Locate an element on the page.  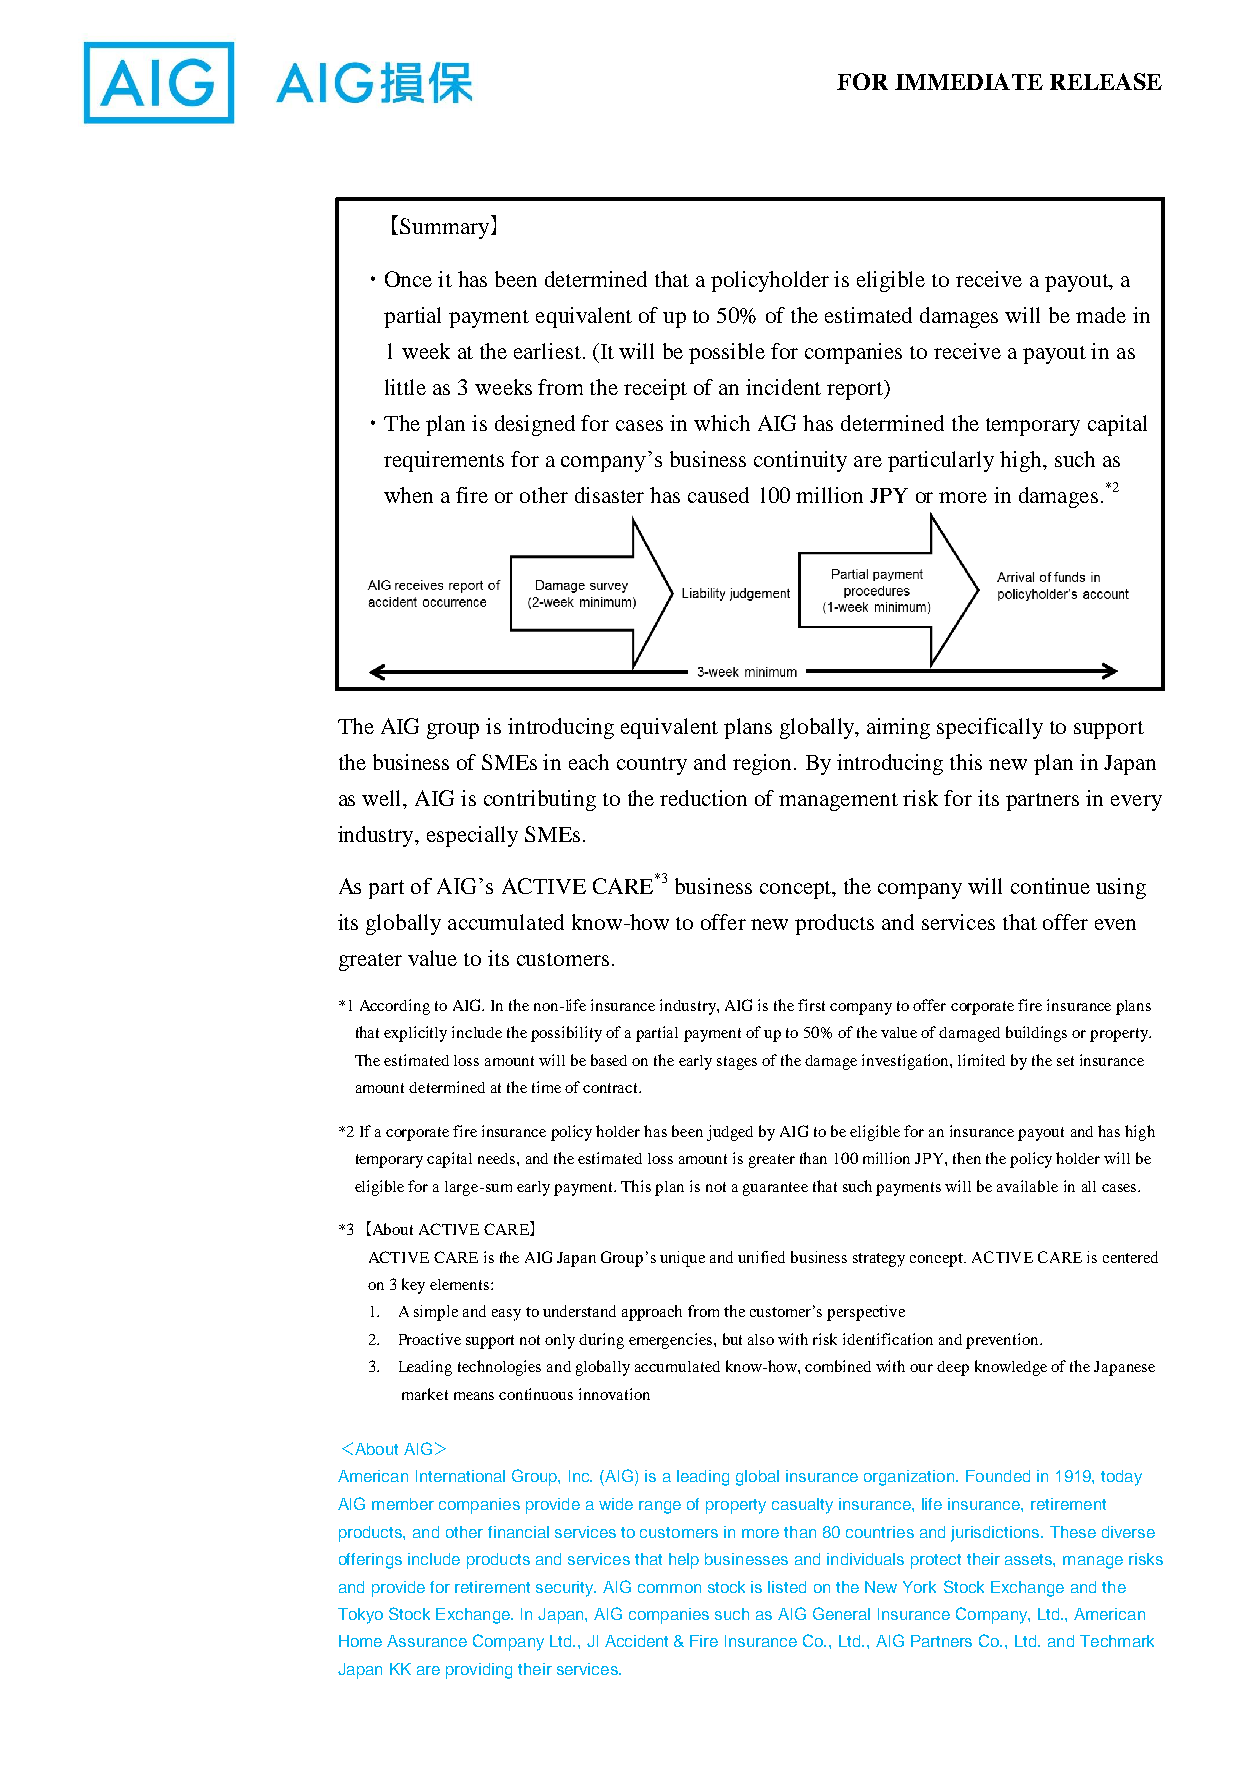
possible is located at coordinates (727, 353).
